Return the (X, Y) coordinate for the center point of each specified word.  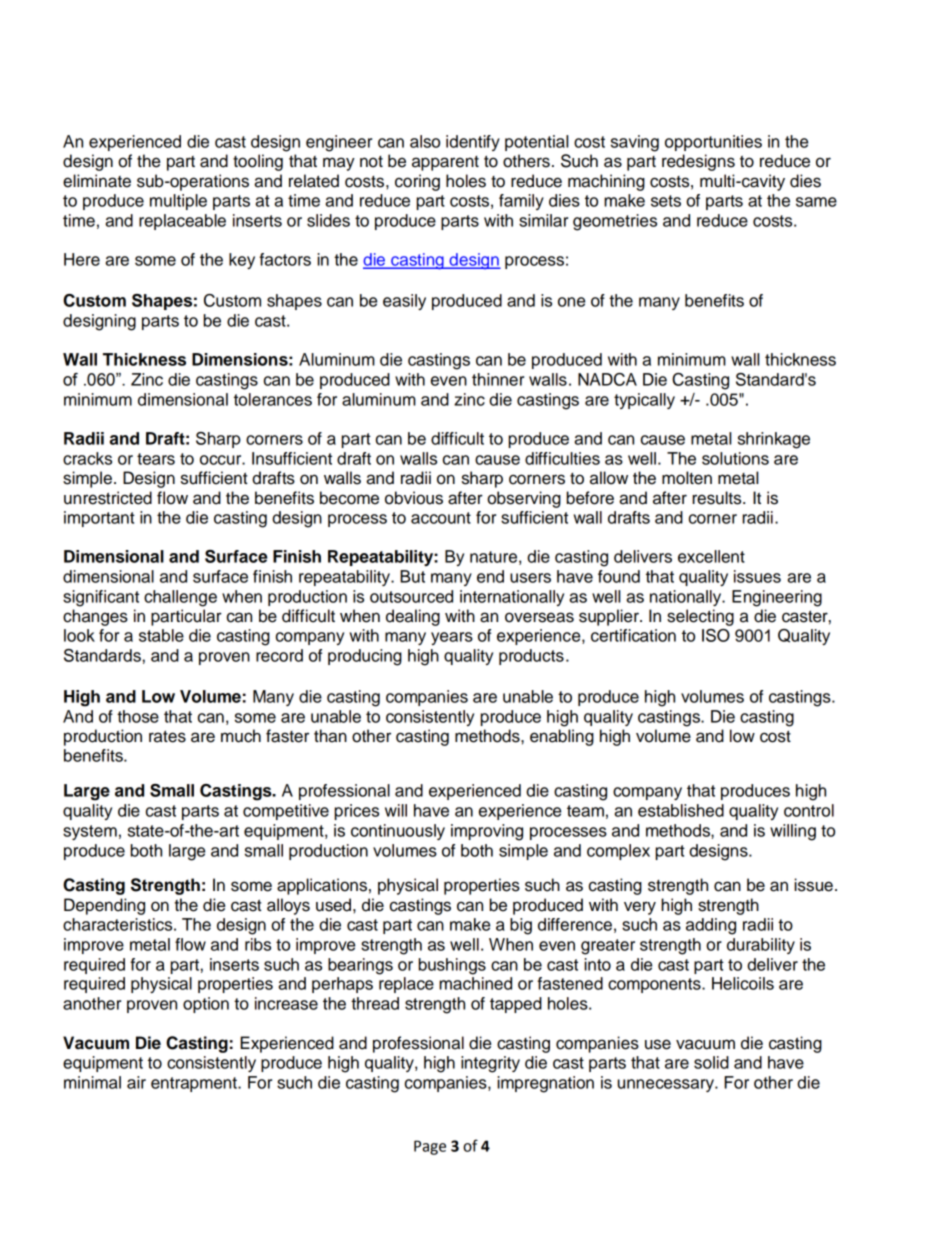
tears (156, 459)
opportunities (713, 143)
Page (430, 1147)
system (90, 832)
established (681, 810)
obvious (414, 498)
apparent (445, 163)
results (718, 498)
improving (487, 832)
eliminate (97, 181)
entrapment (195, 1084)
